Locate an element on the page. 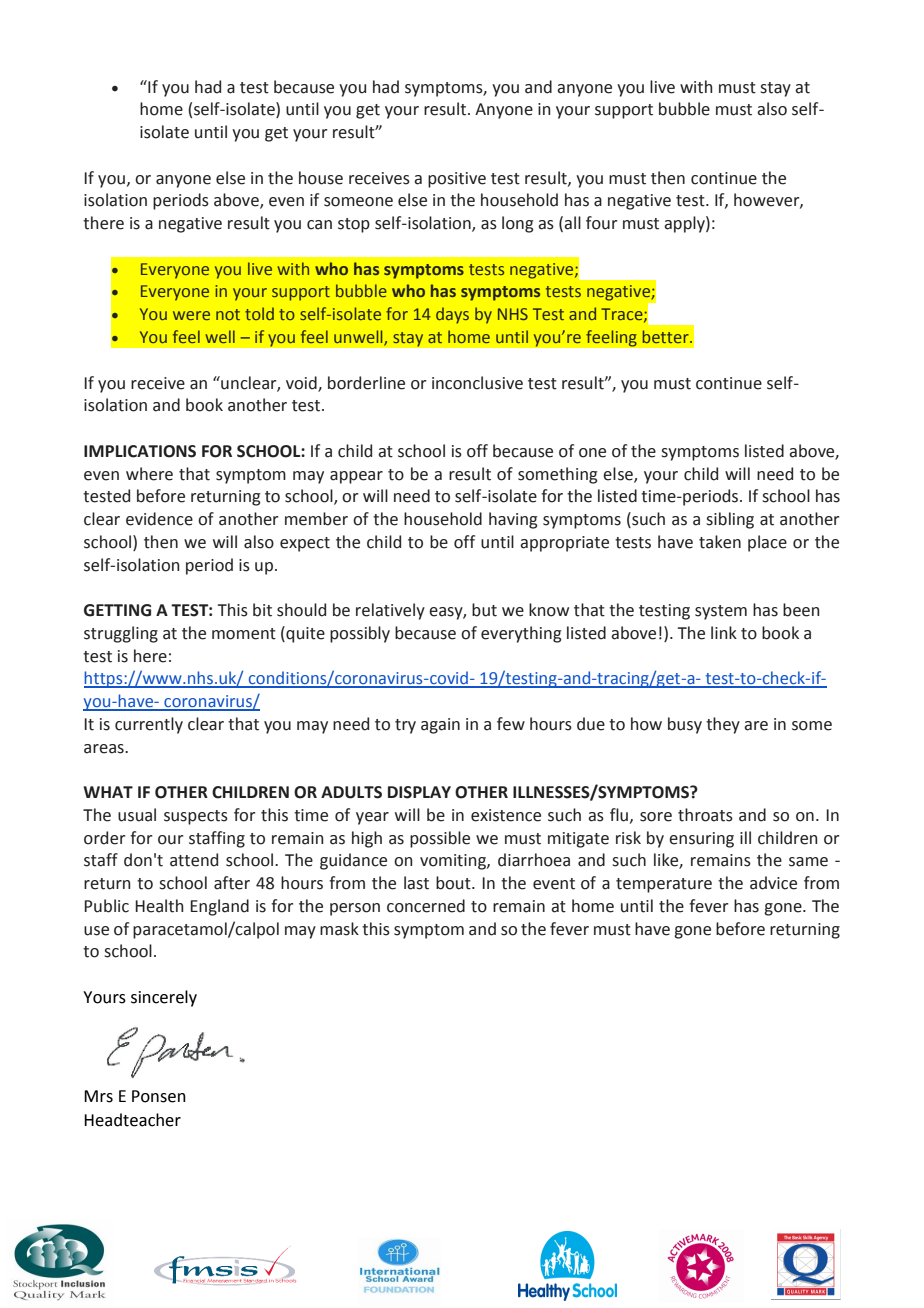 The height and width of the image is (1308, 924). can is located at coordinates (319, 225).
